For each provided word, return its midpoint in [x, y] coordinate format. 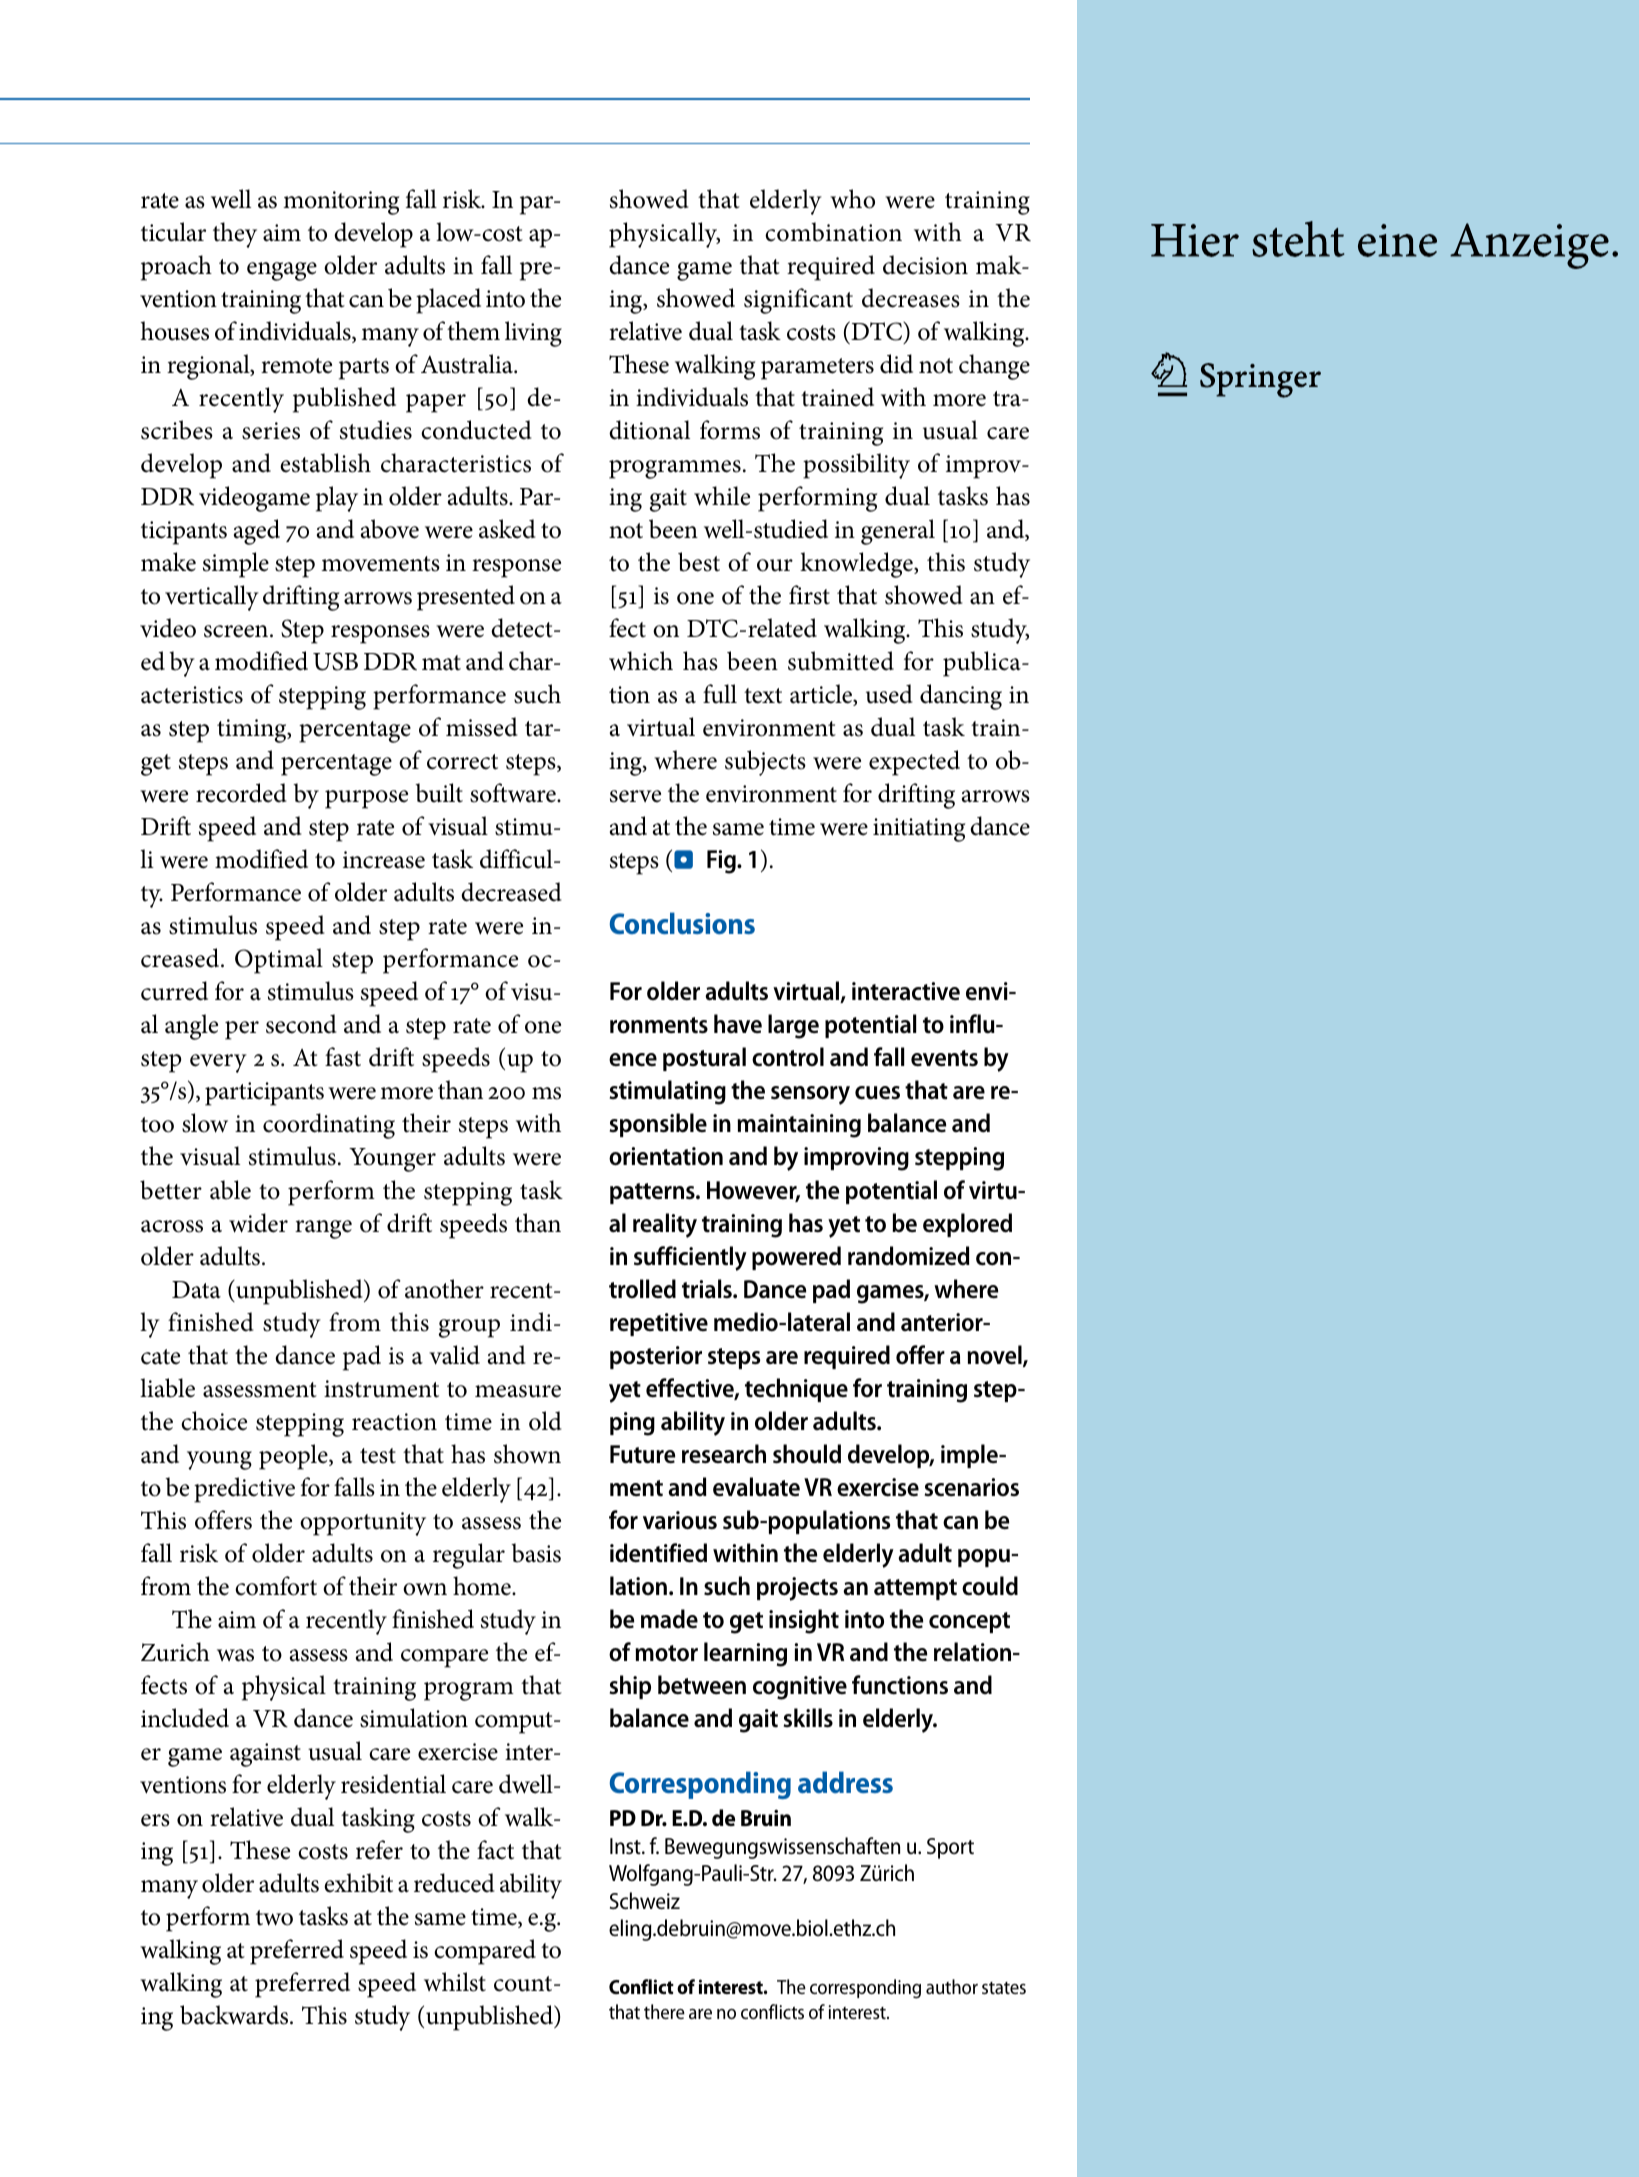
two [274, 1918]
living [533, 334]
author [952, 1986]
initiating [919, 830]
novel [995, 1356]
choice [214, 1421]
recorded [241, 793]
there [664, 2011]
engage [282, 271]
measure [518, 1391]
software [514, 793]
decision [925, 265]
